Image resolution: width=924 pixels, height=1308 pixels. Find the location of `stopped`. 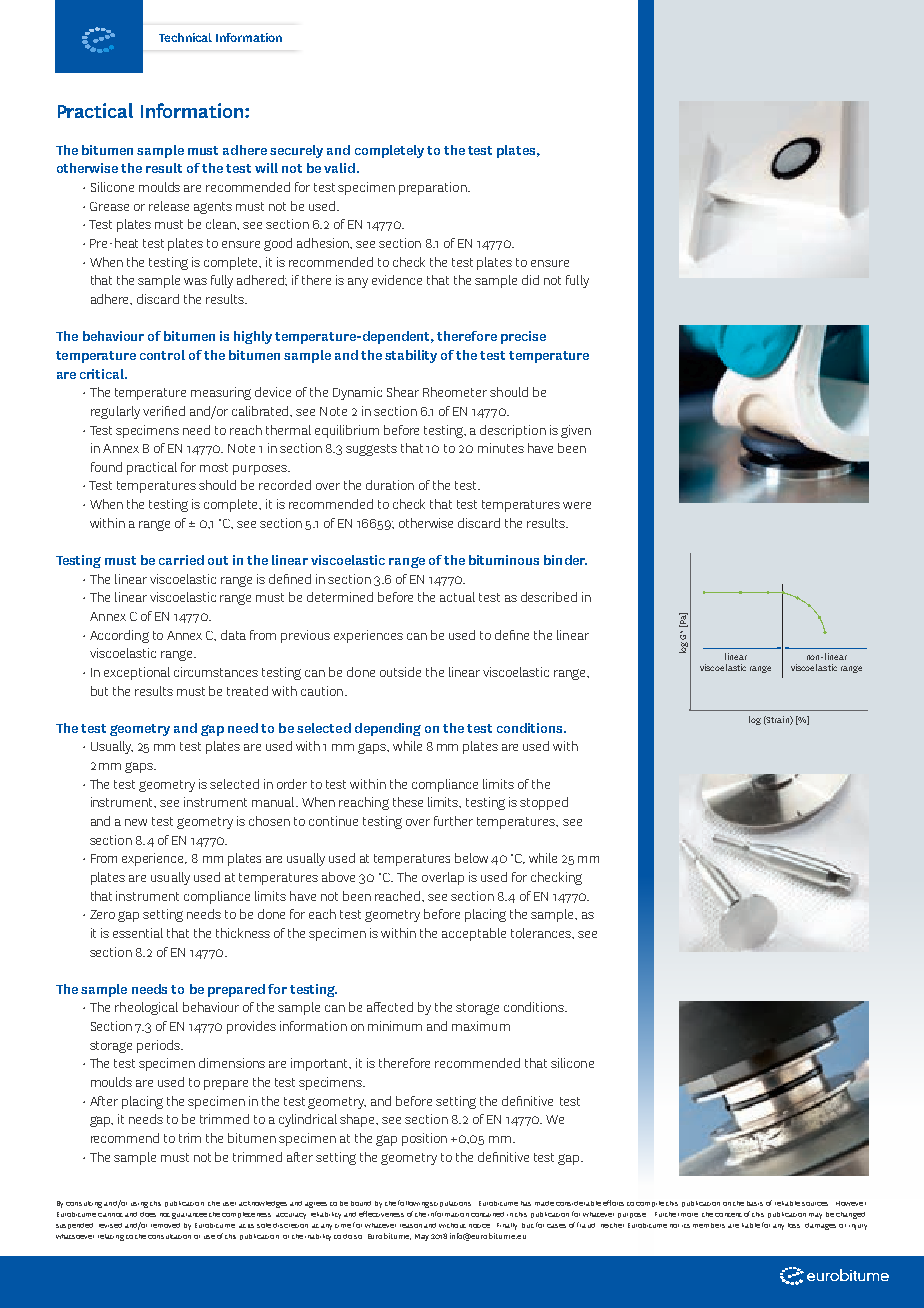

stopped is located at coordinates (544, 803).
